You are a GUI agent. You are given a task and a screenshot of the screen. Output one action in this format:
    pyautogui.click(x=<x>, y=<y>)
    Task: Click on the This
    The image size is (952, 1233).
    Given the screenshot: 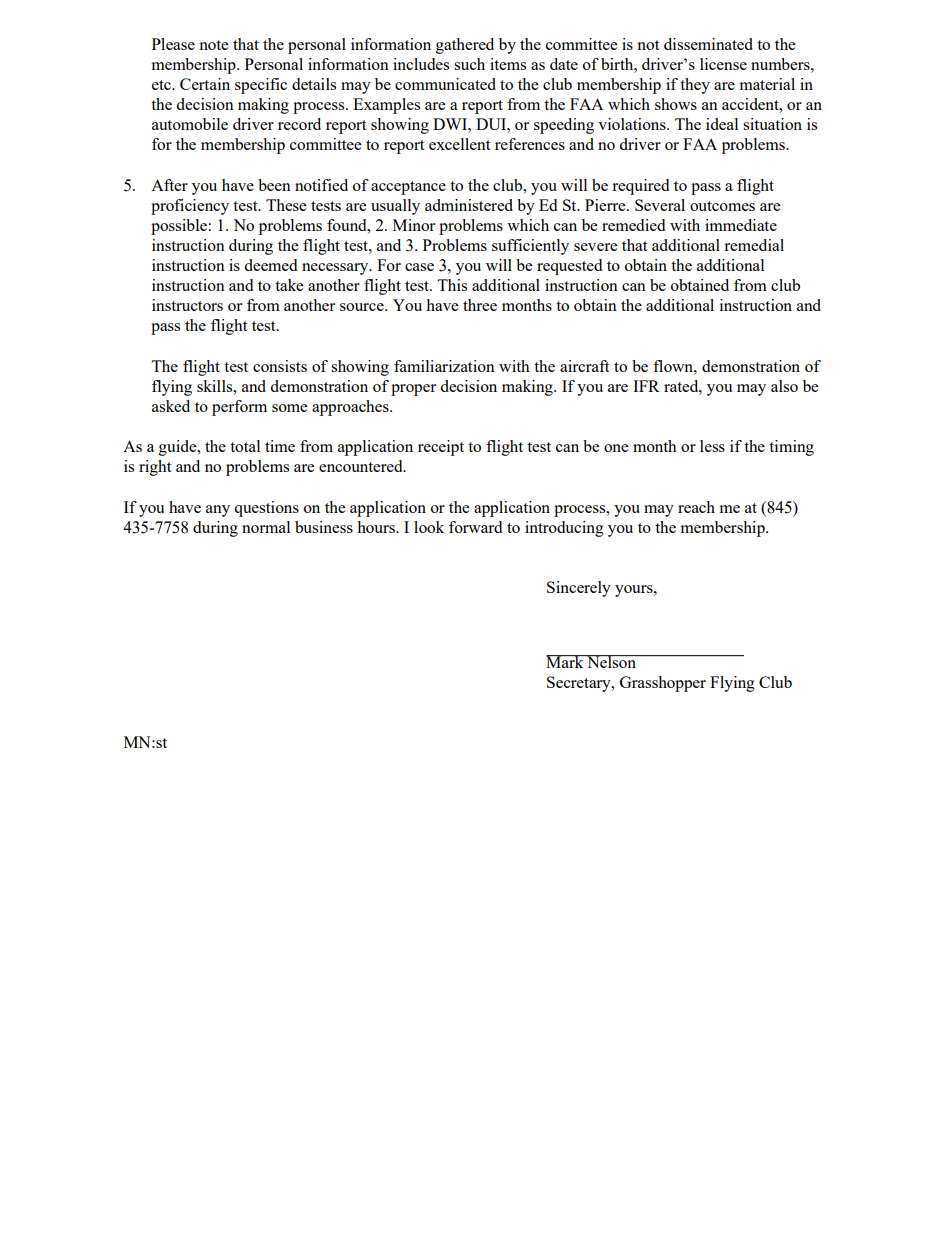 What is the action you would take?
    pyautogui.click(x=452, y=285)
